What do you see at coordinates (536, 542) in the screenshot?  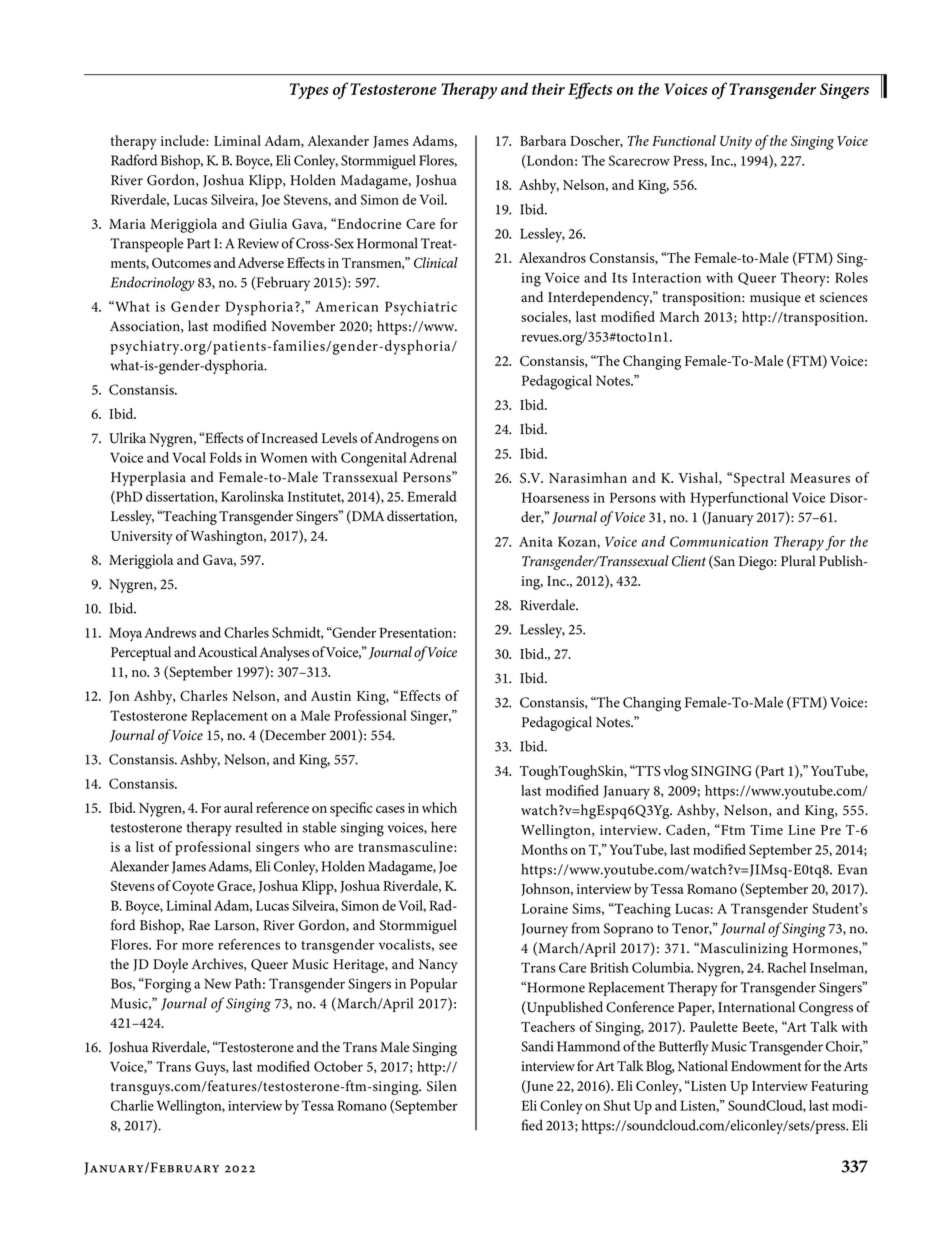 I see `Anita` at bounding box center [536, 542].
